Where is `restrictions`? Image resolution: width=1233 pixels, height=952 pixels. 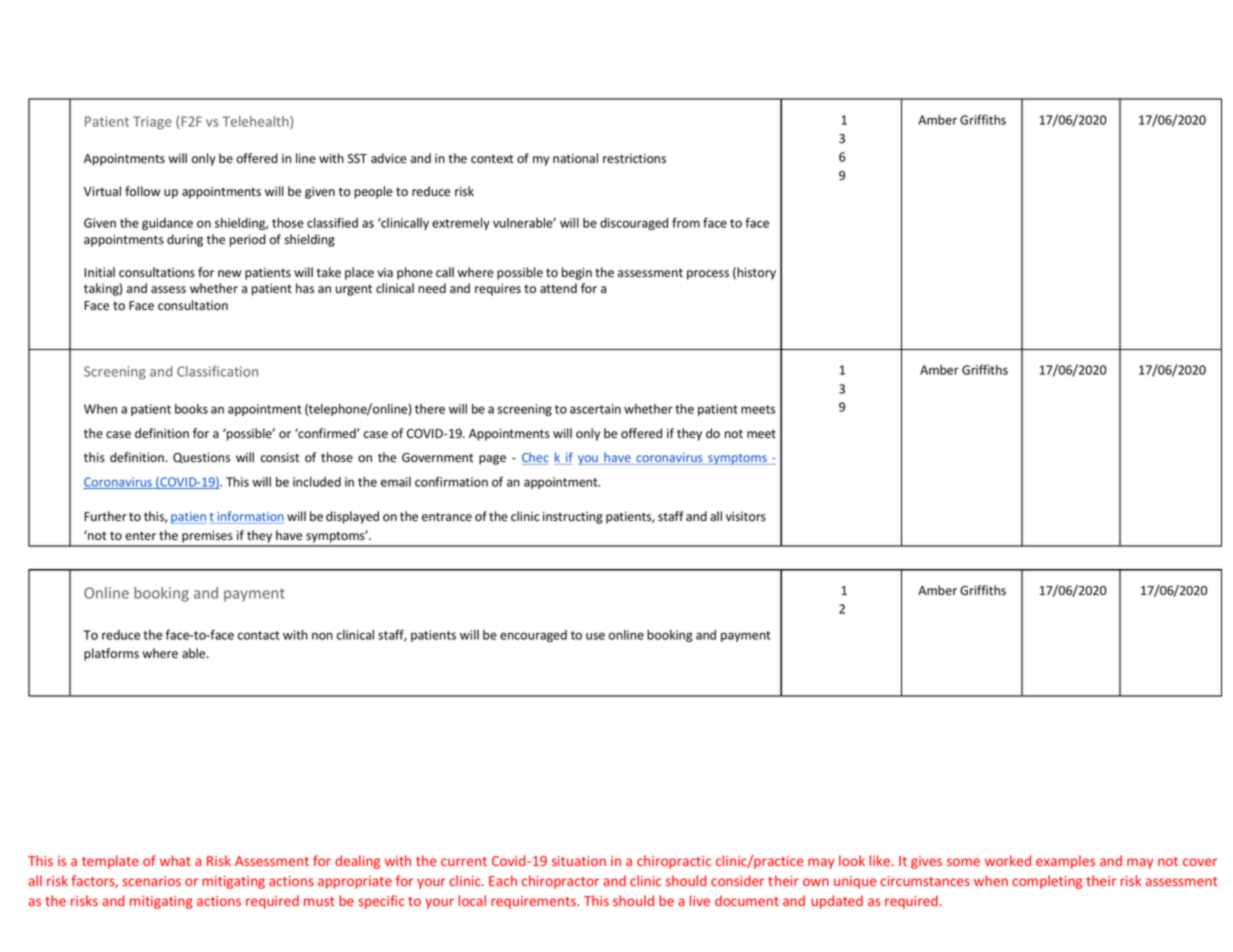 restrictions is located at coordinates (634, 159).
